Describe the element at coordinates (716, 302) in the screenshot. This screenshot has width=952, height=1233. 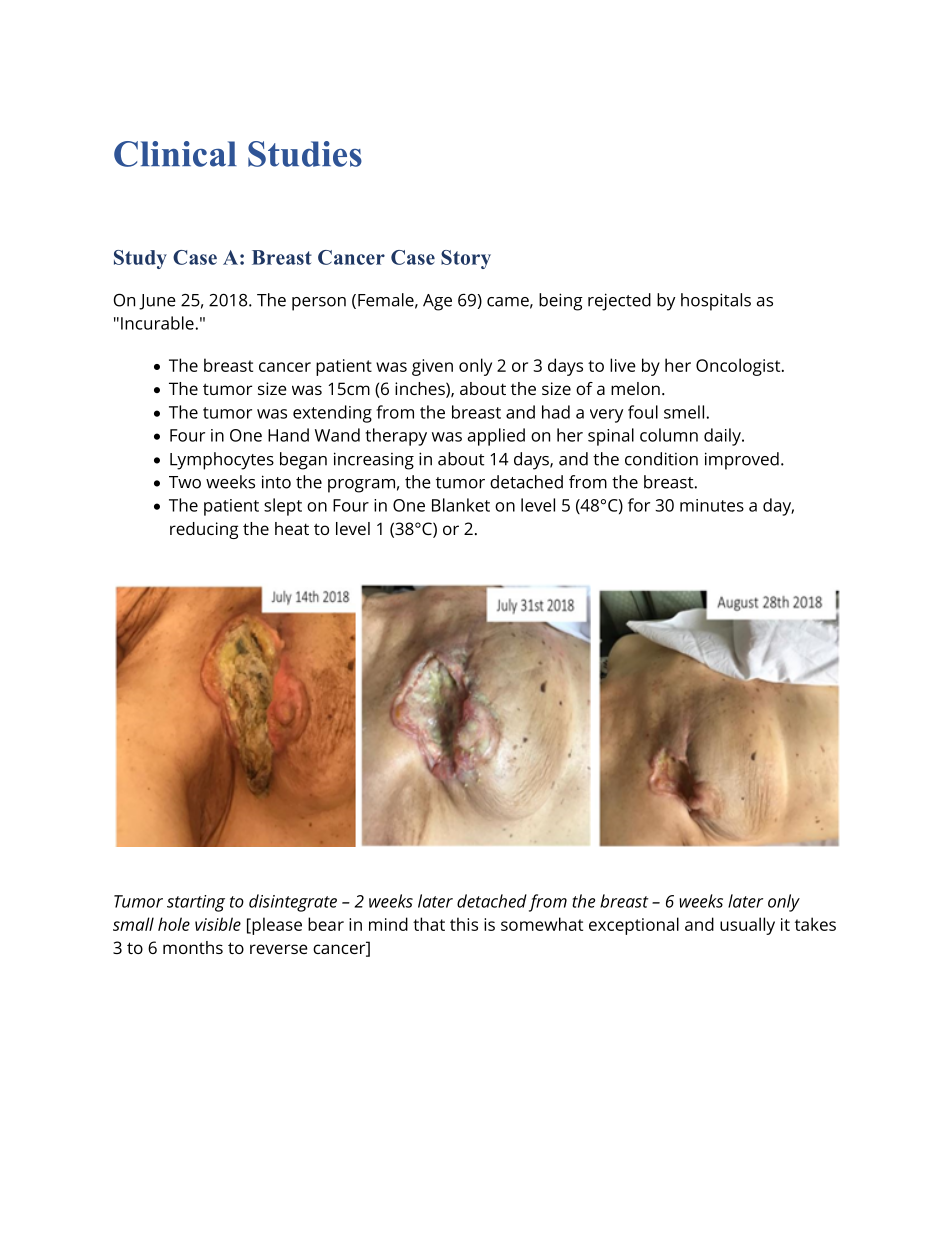
I see `hospitals` at that location.
